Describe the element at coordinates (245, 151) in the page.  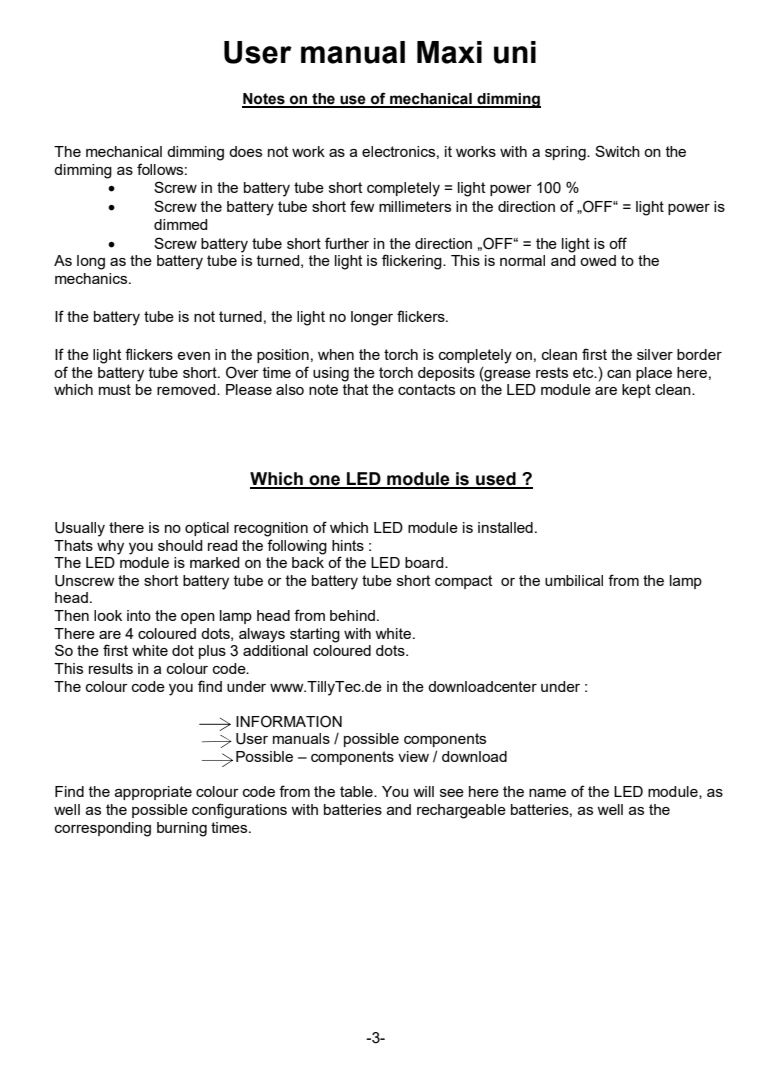
I see `does` at that location.
